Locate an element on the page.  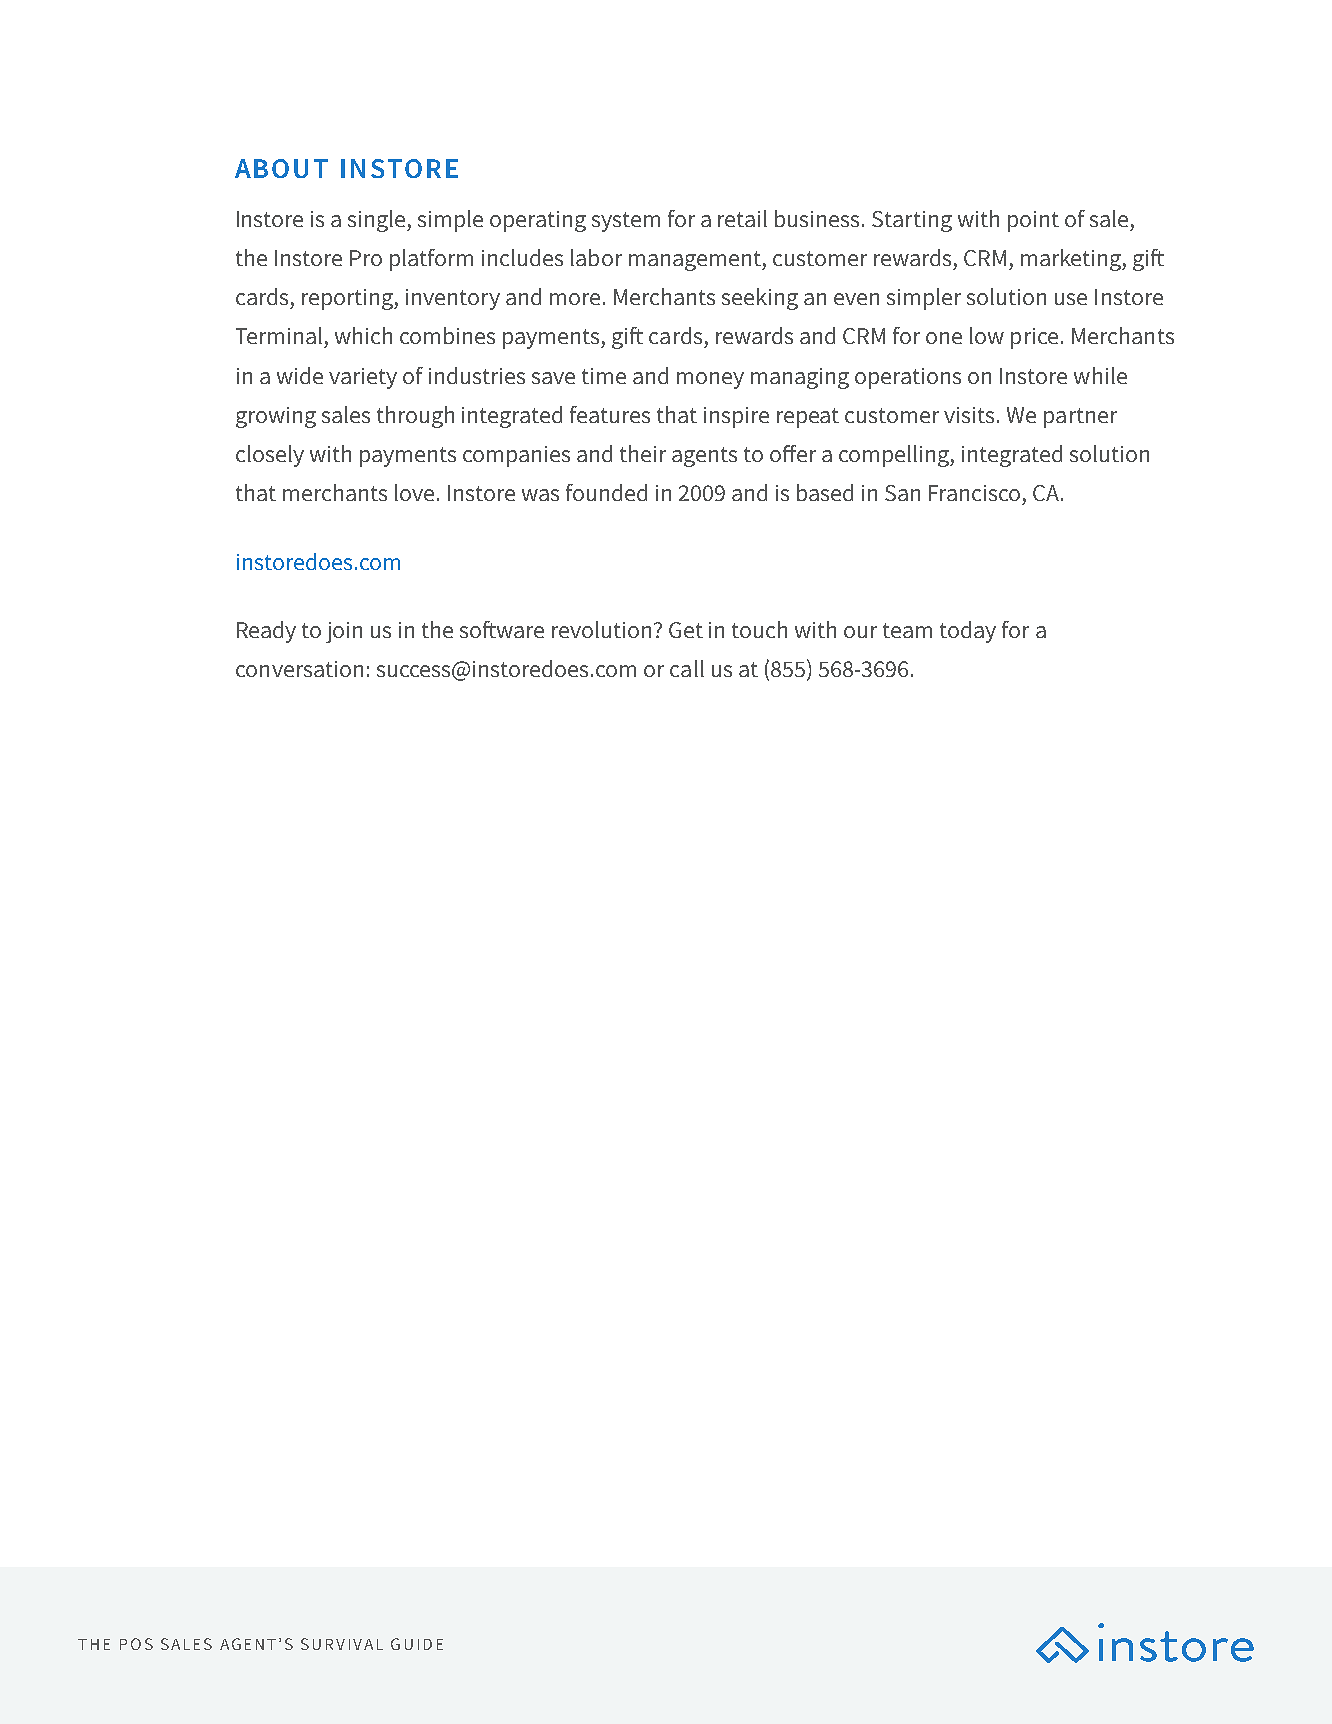
join is located at coordinates (344, 632).
